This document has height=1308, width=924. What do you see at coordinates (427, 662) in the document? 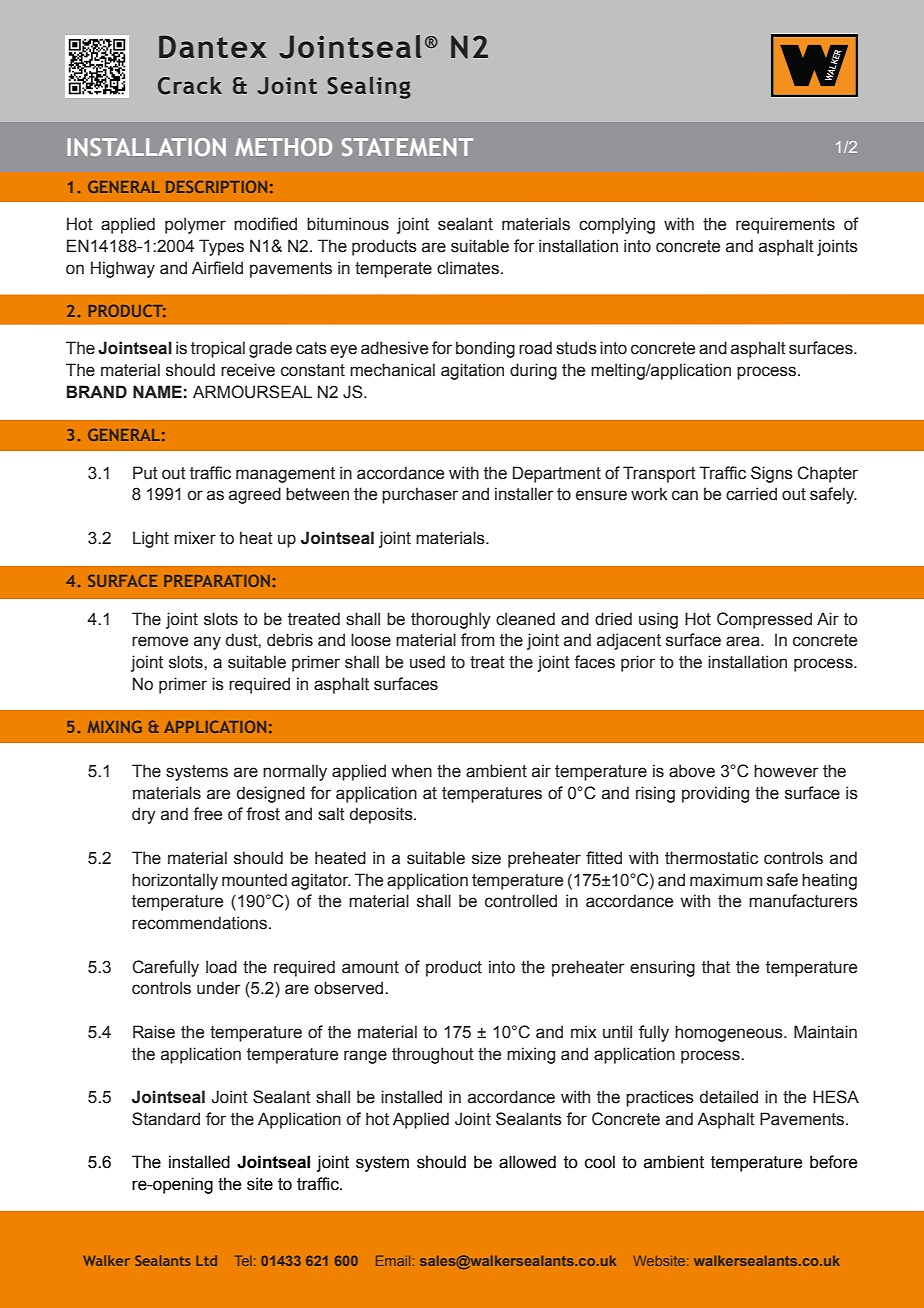
I see `used` at bounding box center [427, 662].
